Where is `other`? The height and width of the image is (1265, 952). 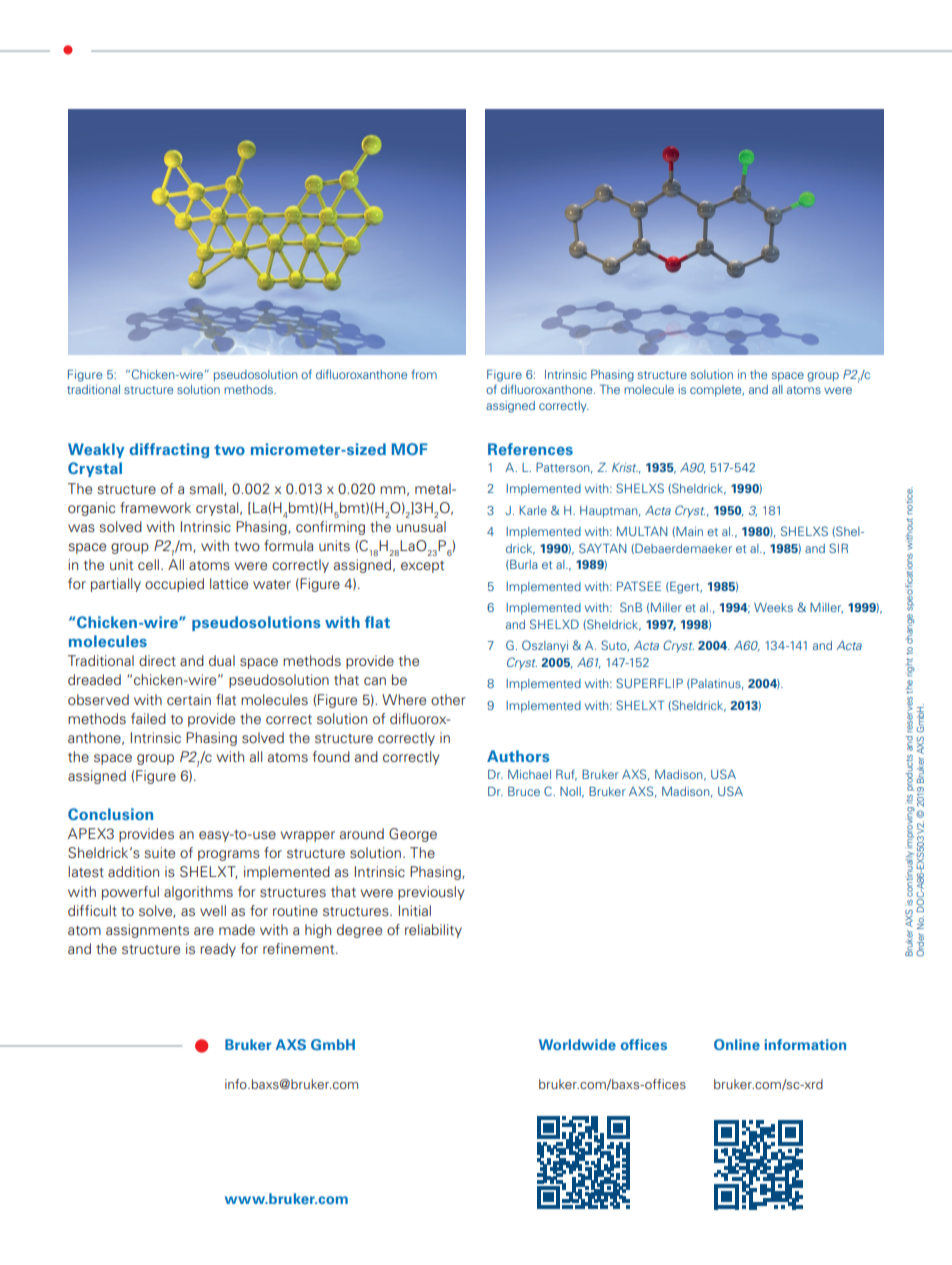
other is located at coordinates (448, 699).
